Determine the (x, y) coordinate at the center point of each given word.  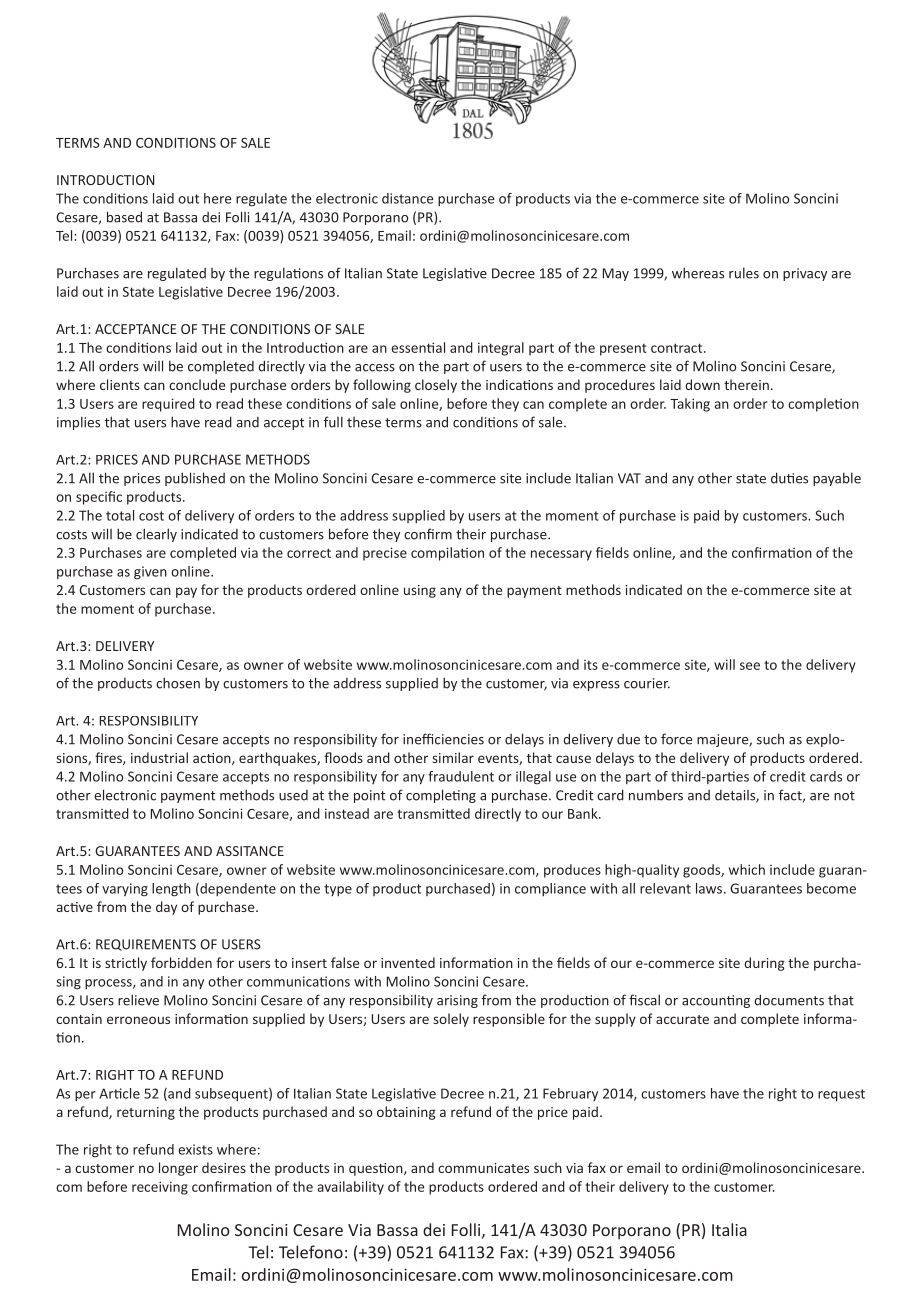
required (168, 405)
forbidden (181, 962)
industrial (159, 757)
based (124, 217)
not (844, 796)
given (150, 573)
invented (408, 962)
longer (178, 1169)
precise (385, 554)
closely (436, 386)
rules (744, 273)
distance (407, 198)
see (750, 666)
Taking (690, 405)
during (764, 964)
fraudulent (461, 776)
